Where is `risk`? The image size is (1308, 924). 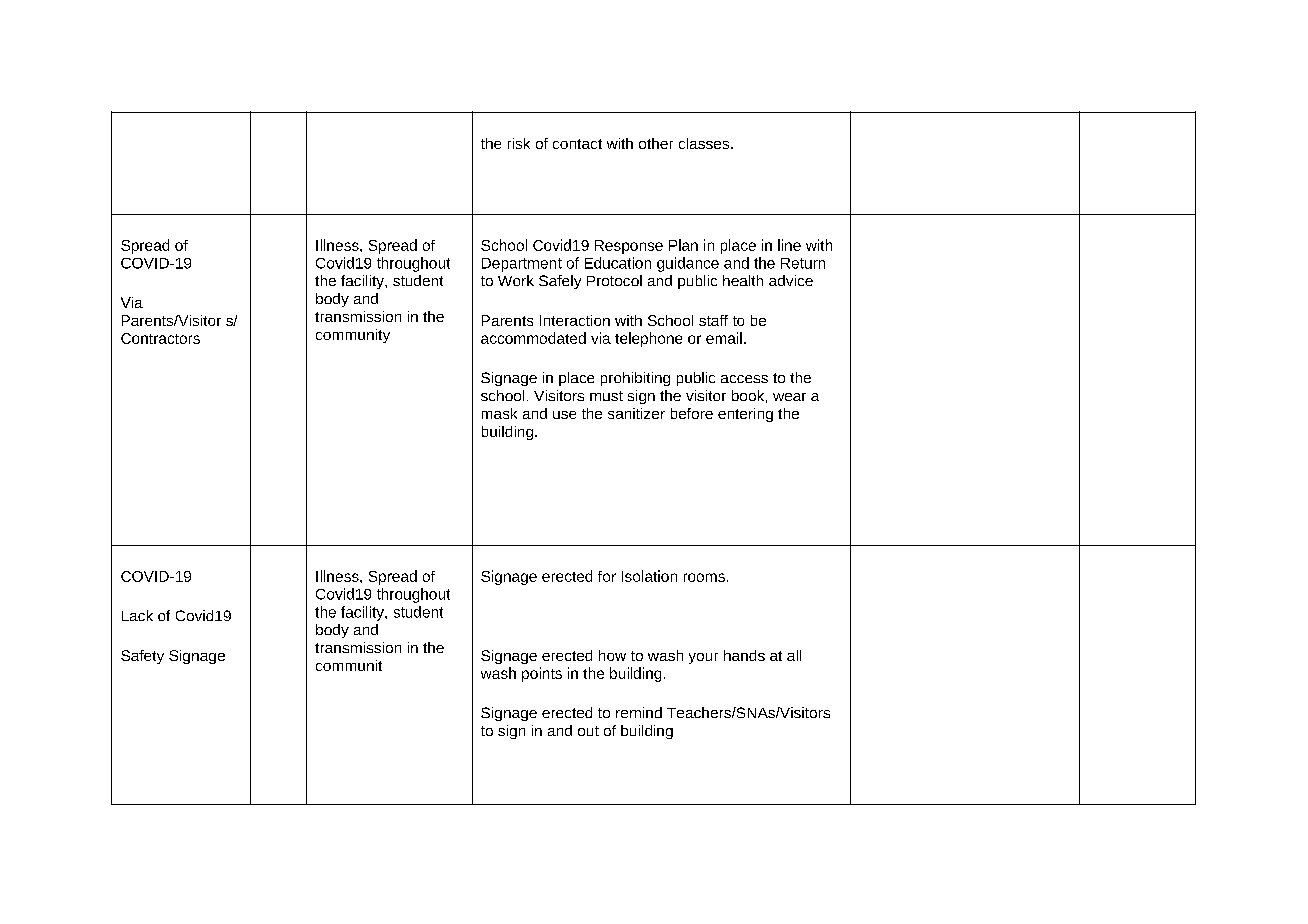
risk is located at coordinates (519, 143).
